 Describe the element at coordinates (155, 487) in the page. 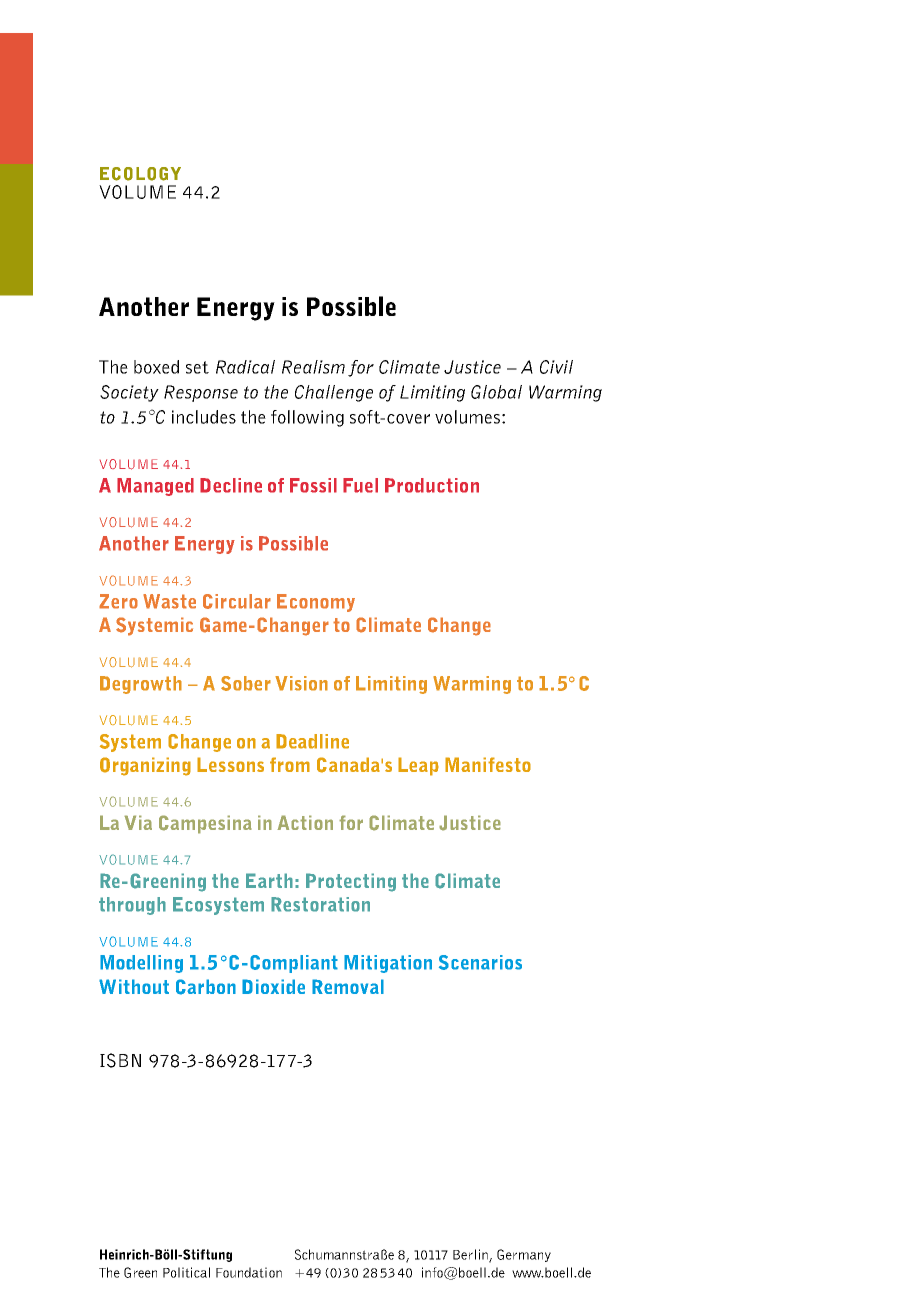

I see `Managed` at that location.
